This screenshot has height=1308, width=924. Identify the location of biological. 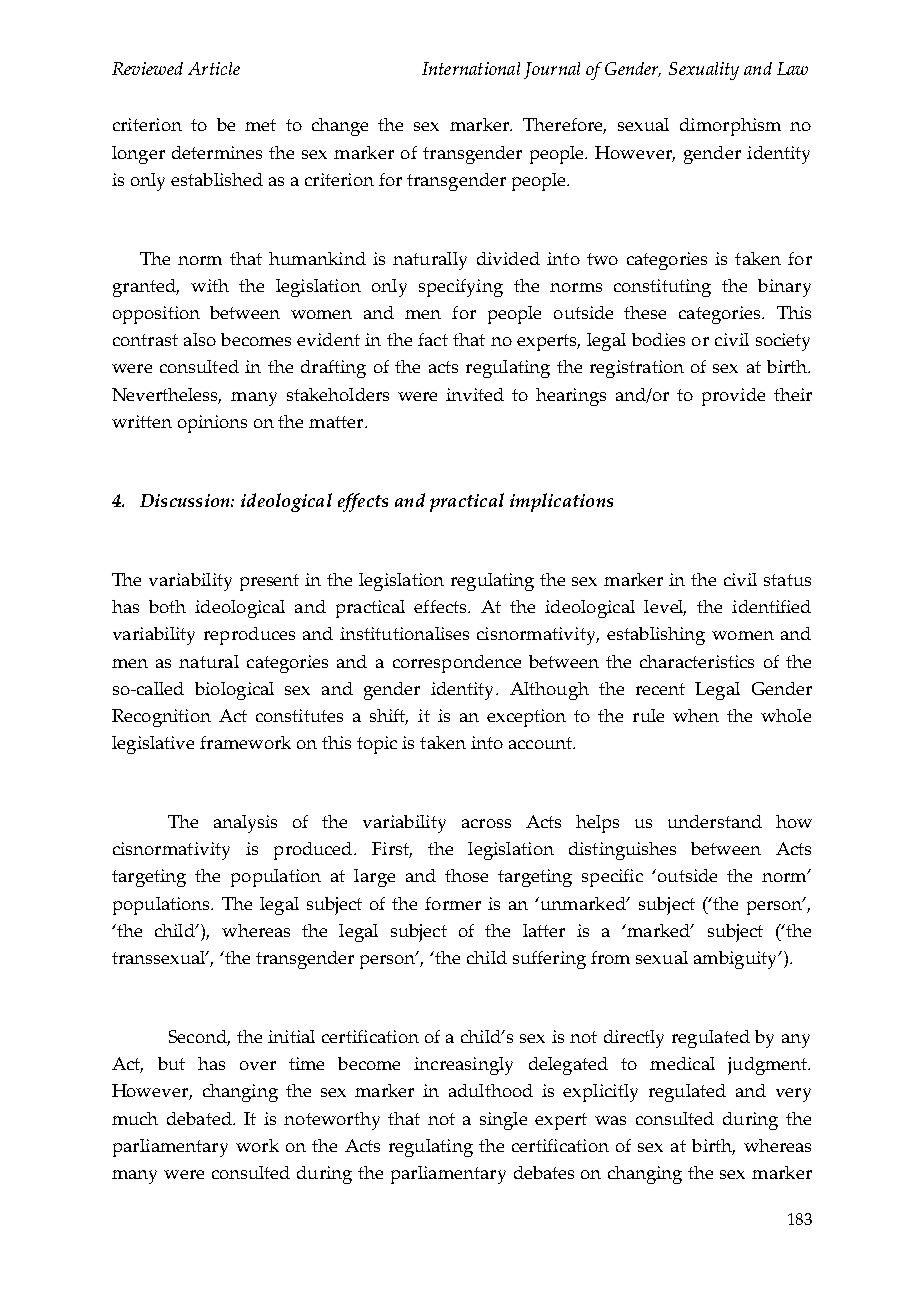
(234, 691).
